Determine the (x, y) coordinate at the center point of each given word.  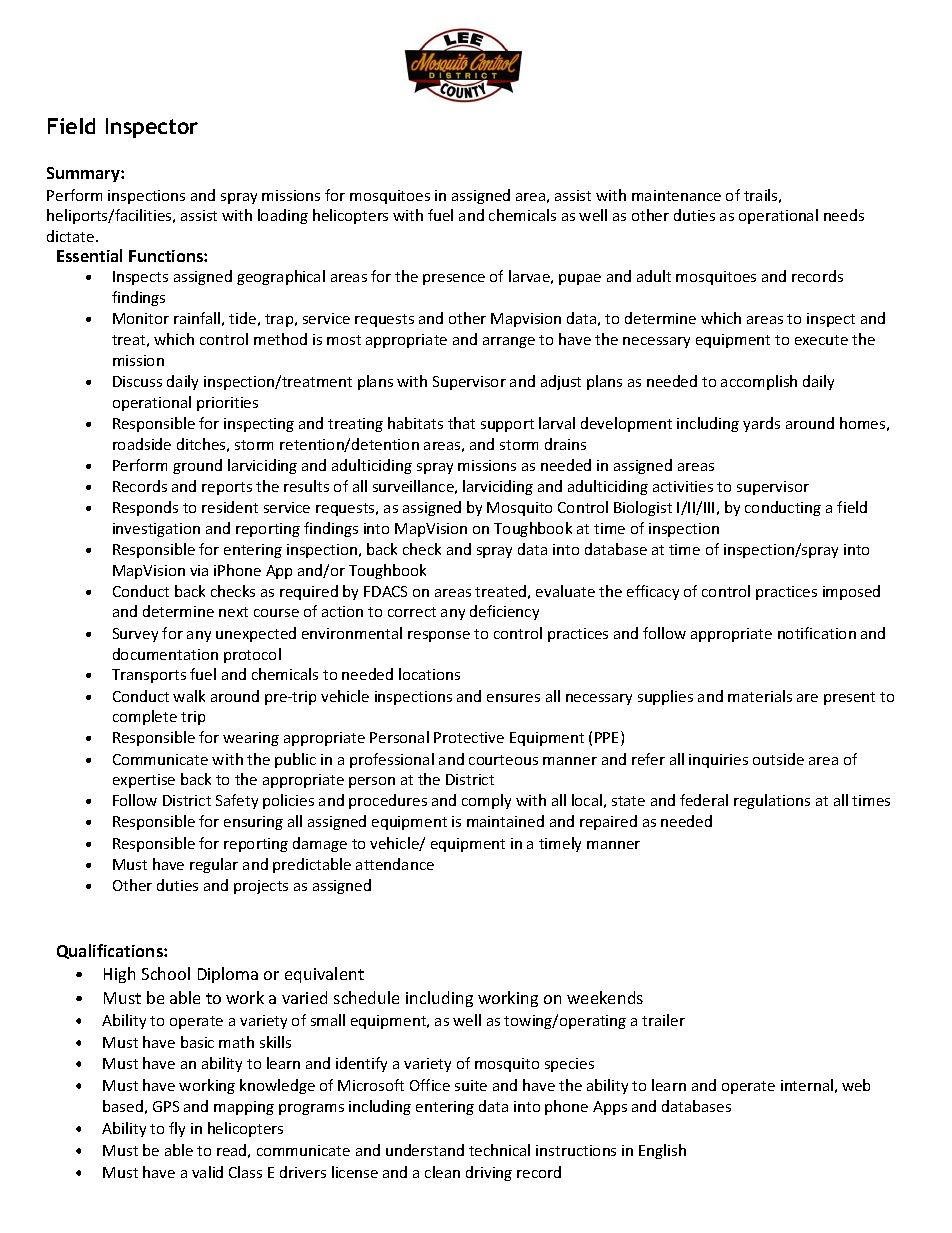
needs (844, 215)
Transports (149, 676)
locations (429, 674)
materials (760, 696)
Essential (89, 255)
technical (499, 1150)
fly (177, 1129)
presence (454, 279)
